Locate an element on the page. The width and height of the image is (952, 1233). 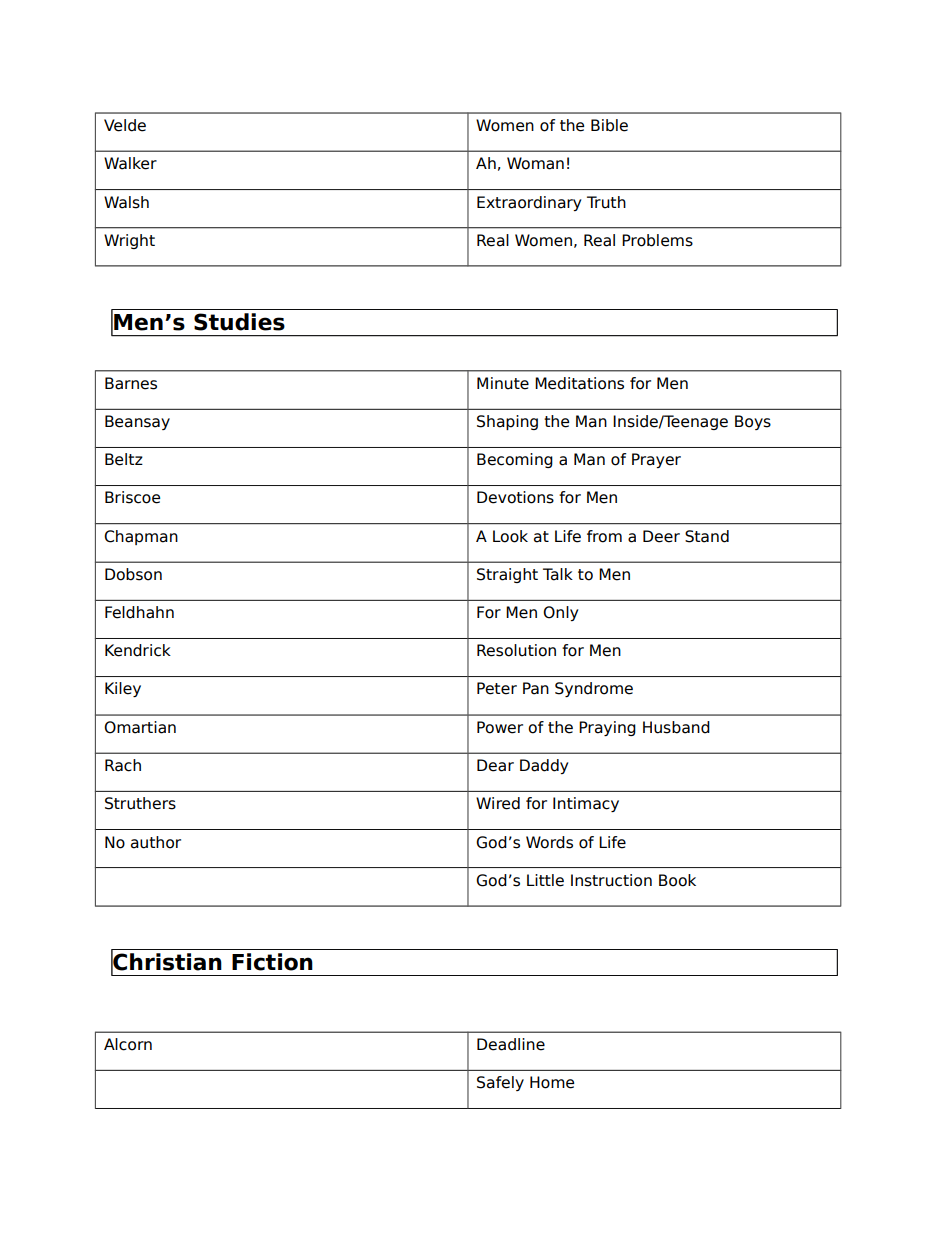
Dobson is located at coordinates (133, 574).
